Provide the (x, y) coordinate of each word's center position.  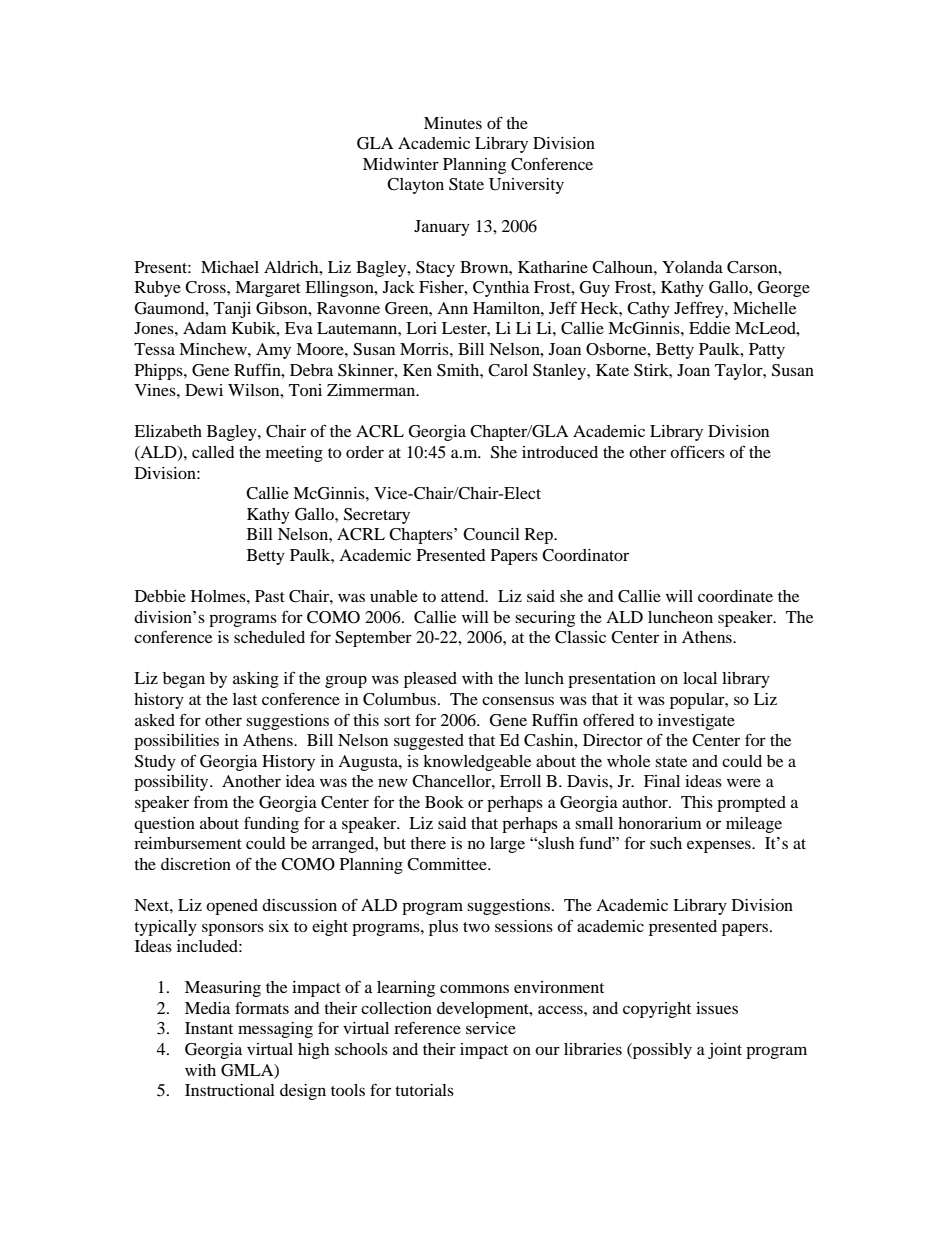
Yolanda (692, 267)
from (211, 801)
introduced (560, 452)
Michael (230, 267)
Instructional (230, 1090)
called (213, 452)
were (744, 782)
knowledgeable (477, 763)
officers (697, 451)
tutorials (424, 1090)
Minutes (453, 123)
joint (725, 1051)
